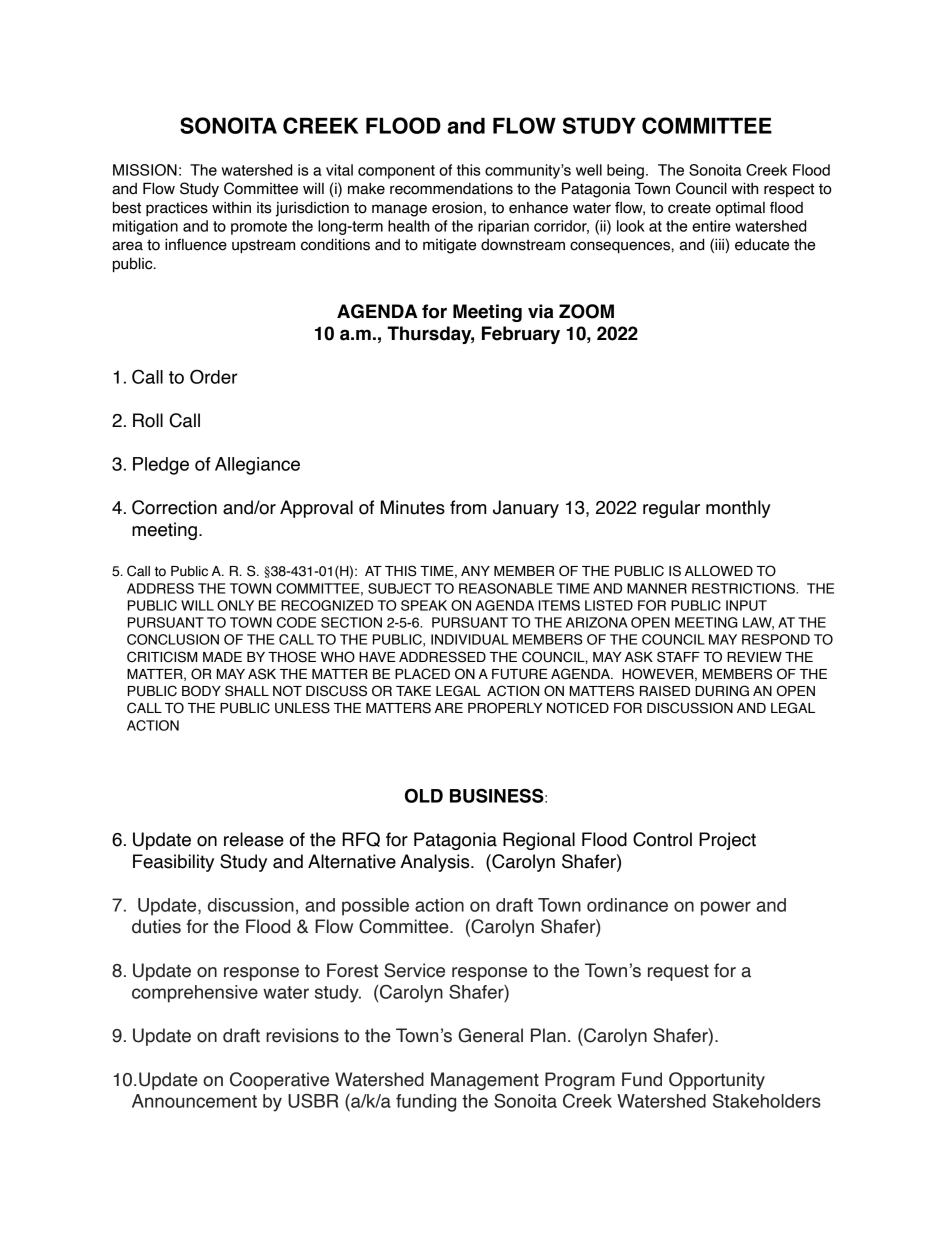 This image has height=1233, width=952. Describe the element at coordinates (678, 657) in the image. I see `STAFF` at that location.
